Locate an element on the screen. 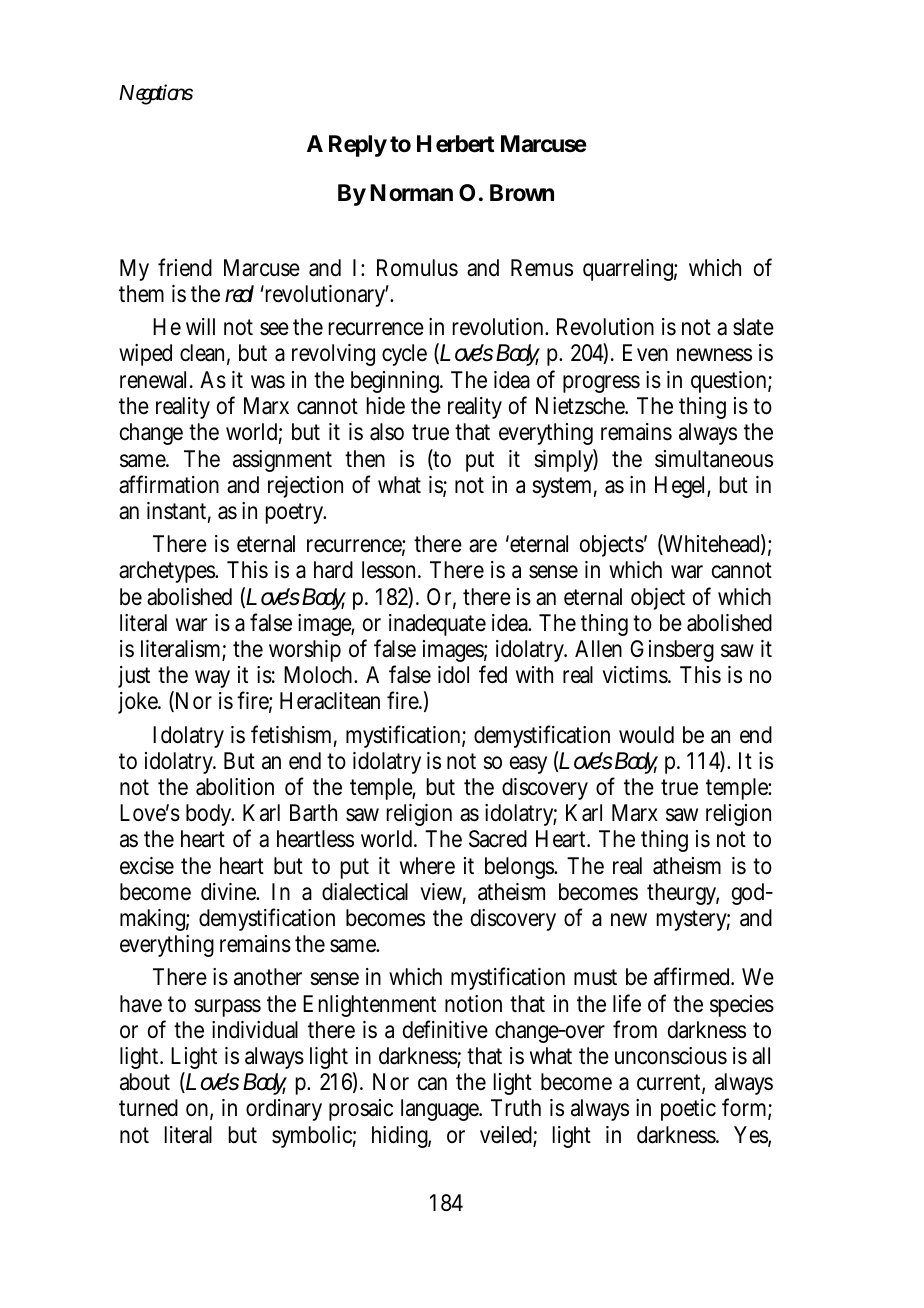 This screenshot has width=924, height=1308. simultaneous is located at coordinates (714, 459).
